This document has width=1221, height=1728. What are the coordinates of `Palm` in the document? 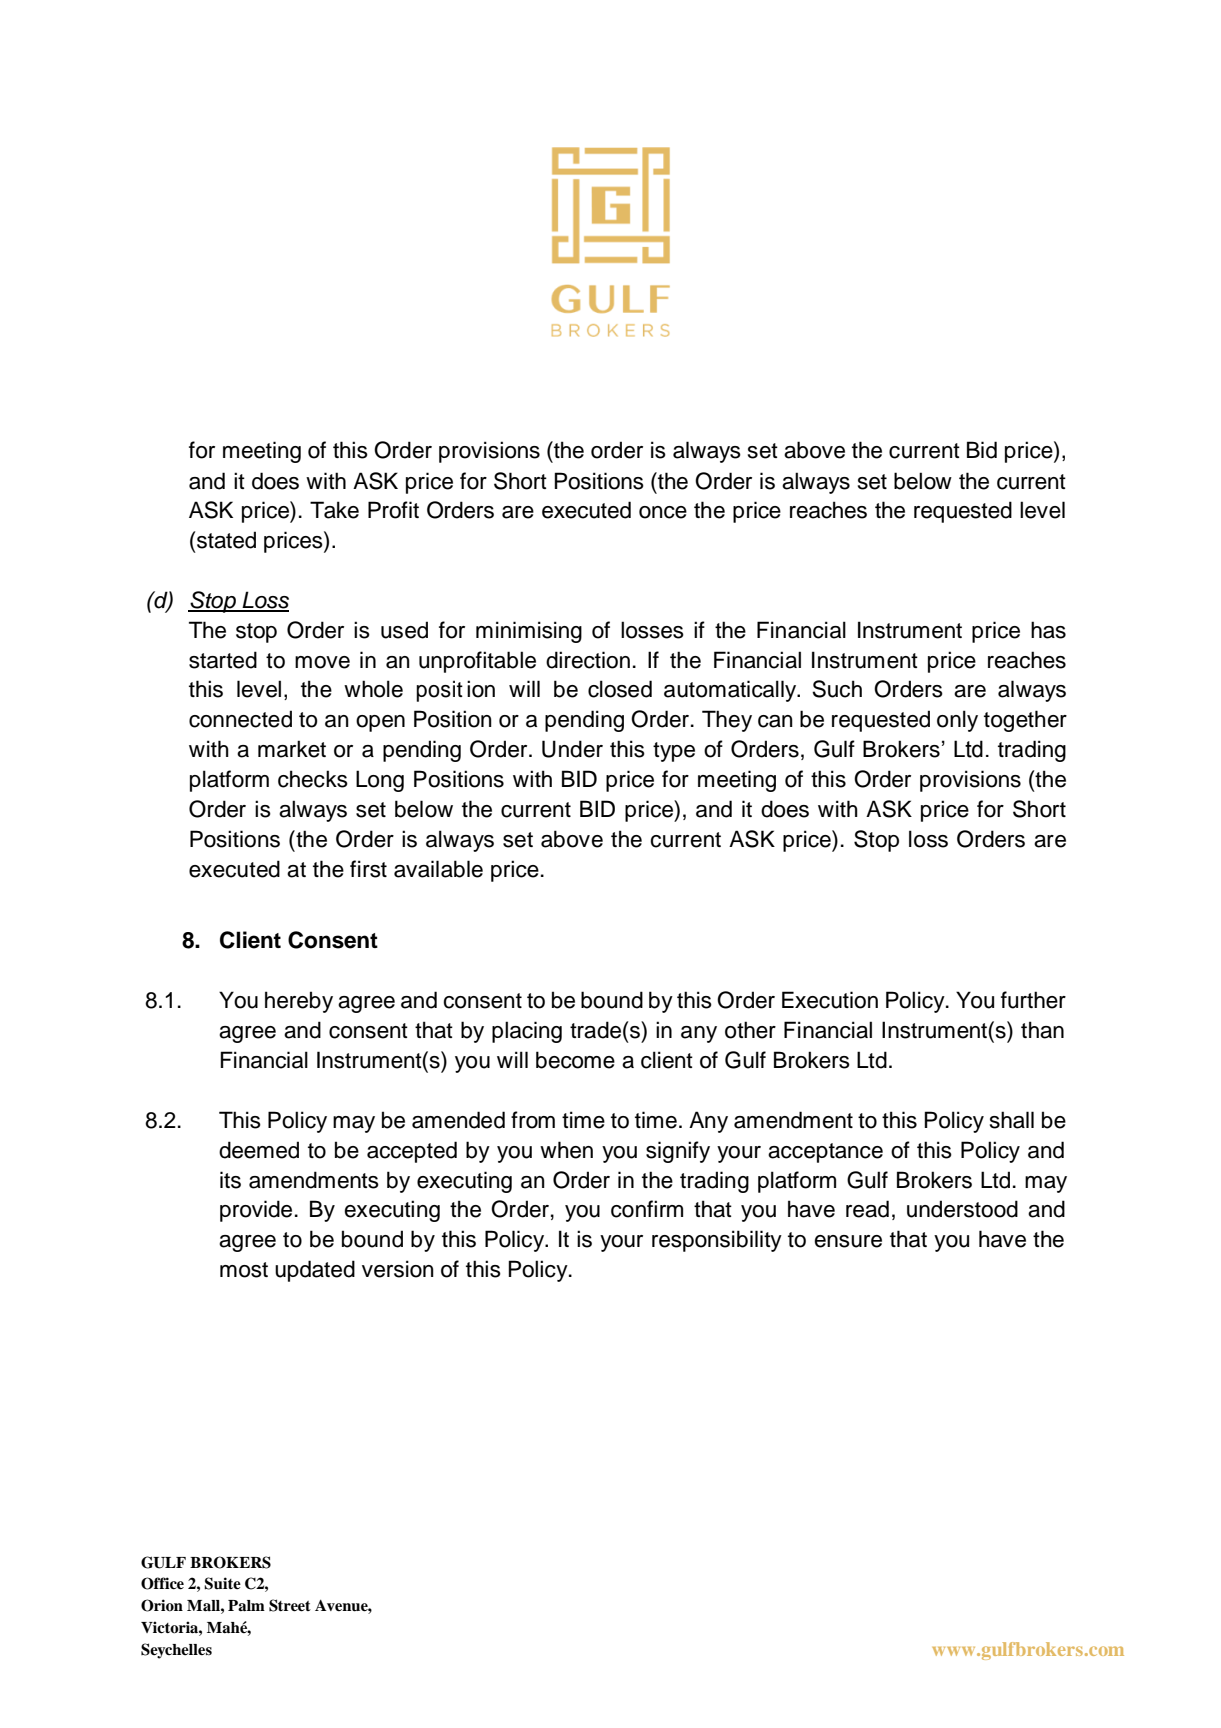 It's located at (246, 1606).
